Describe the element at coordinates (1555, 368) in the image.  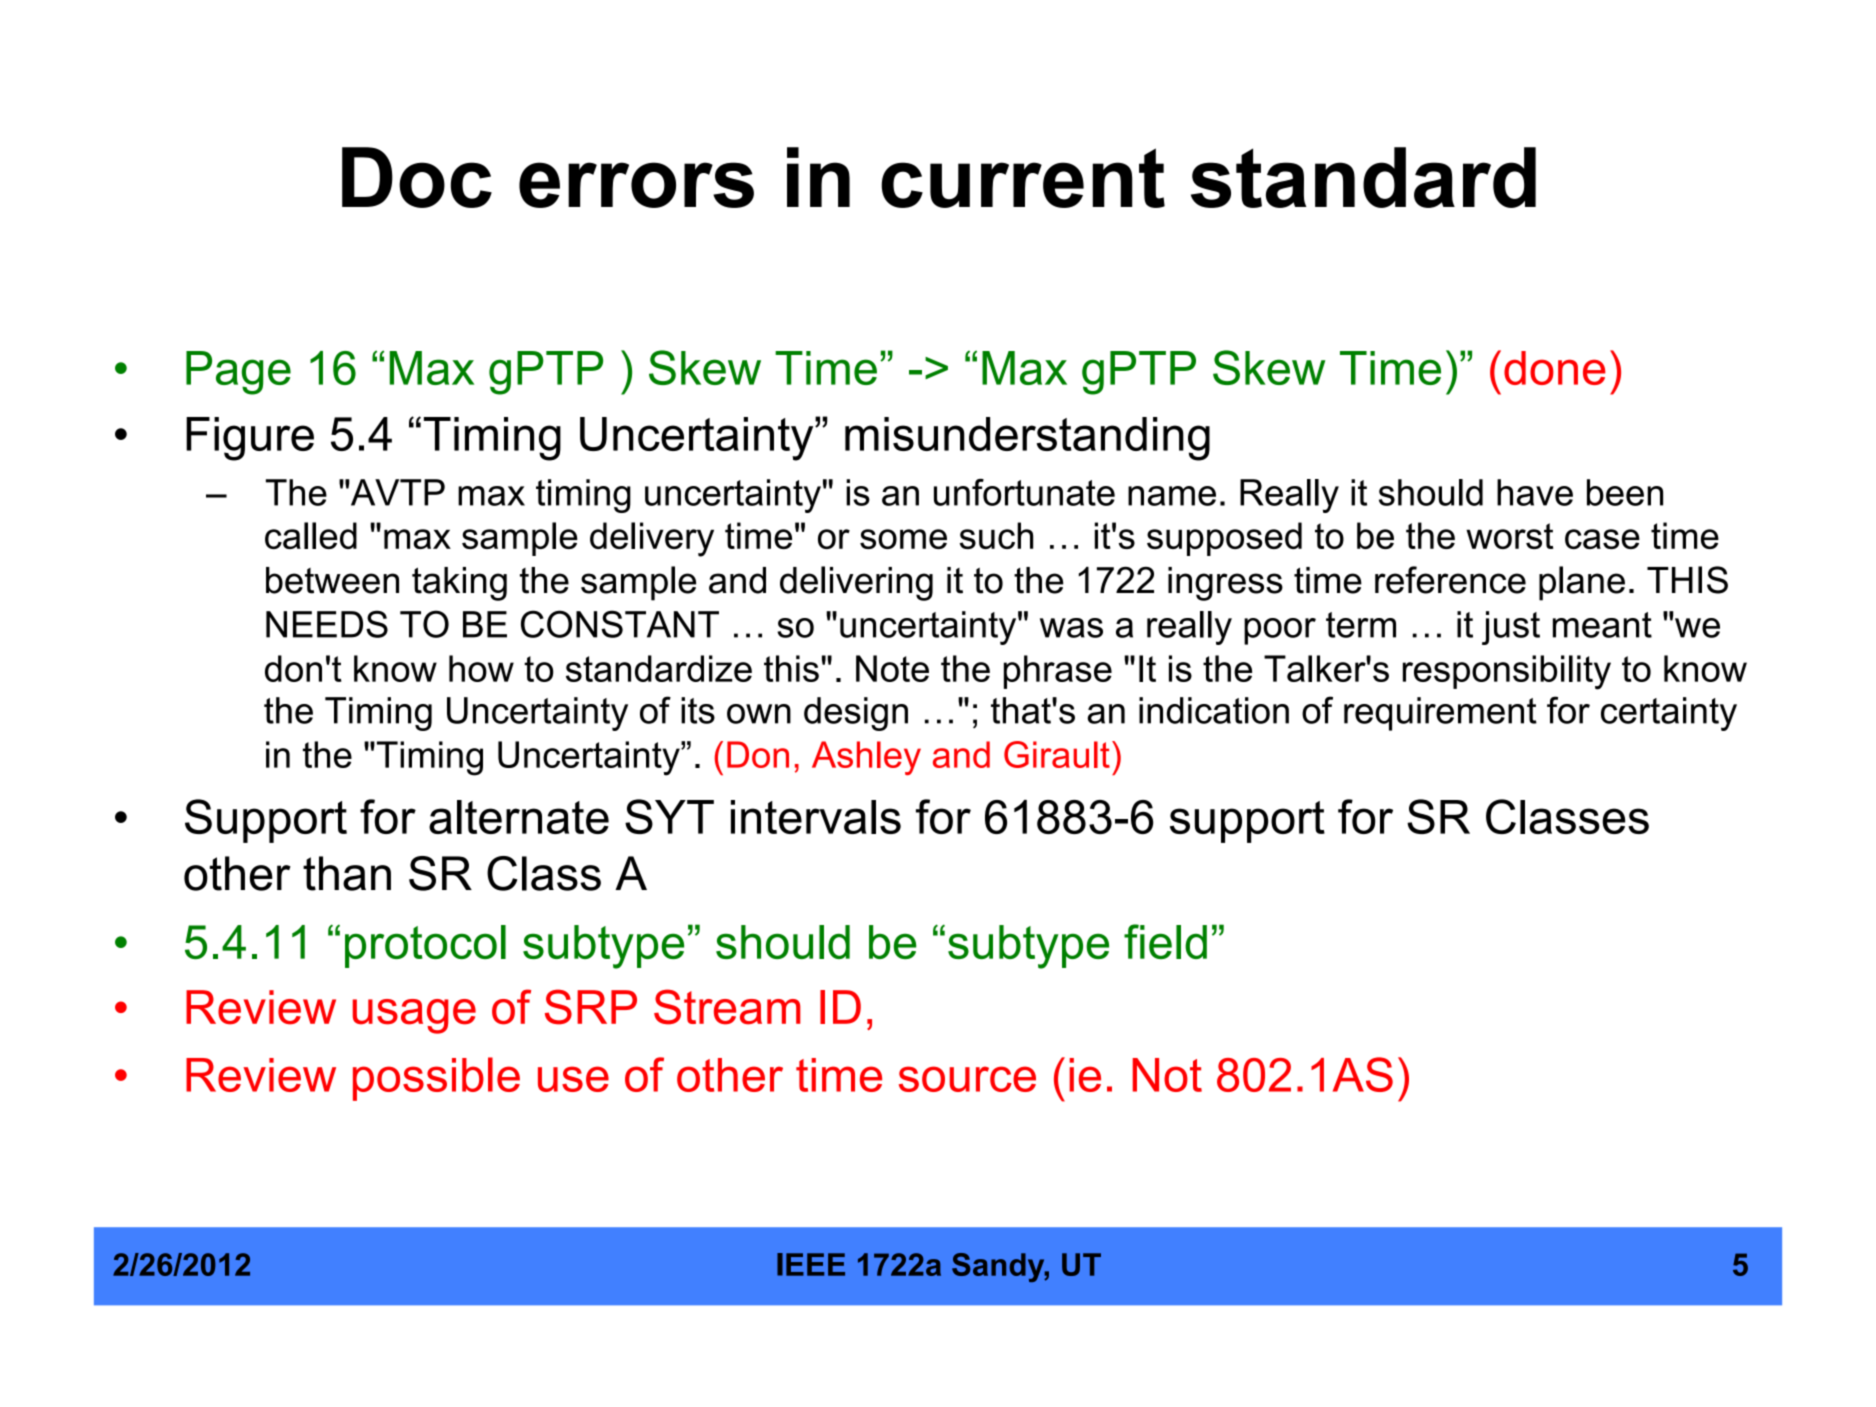
I see `done` at that location.
